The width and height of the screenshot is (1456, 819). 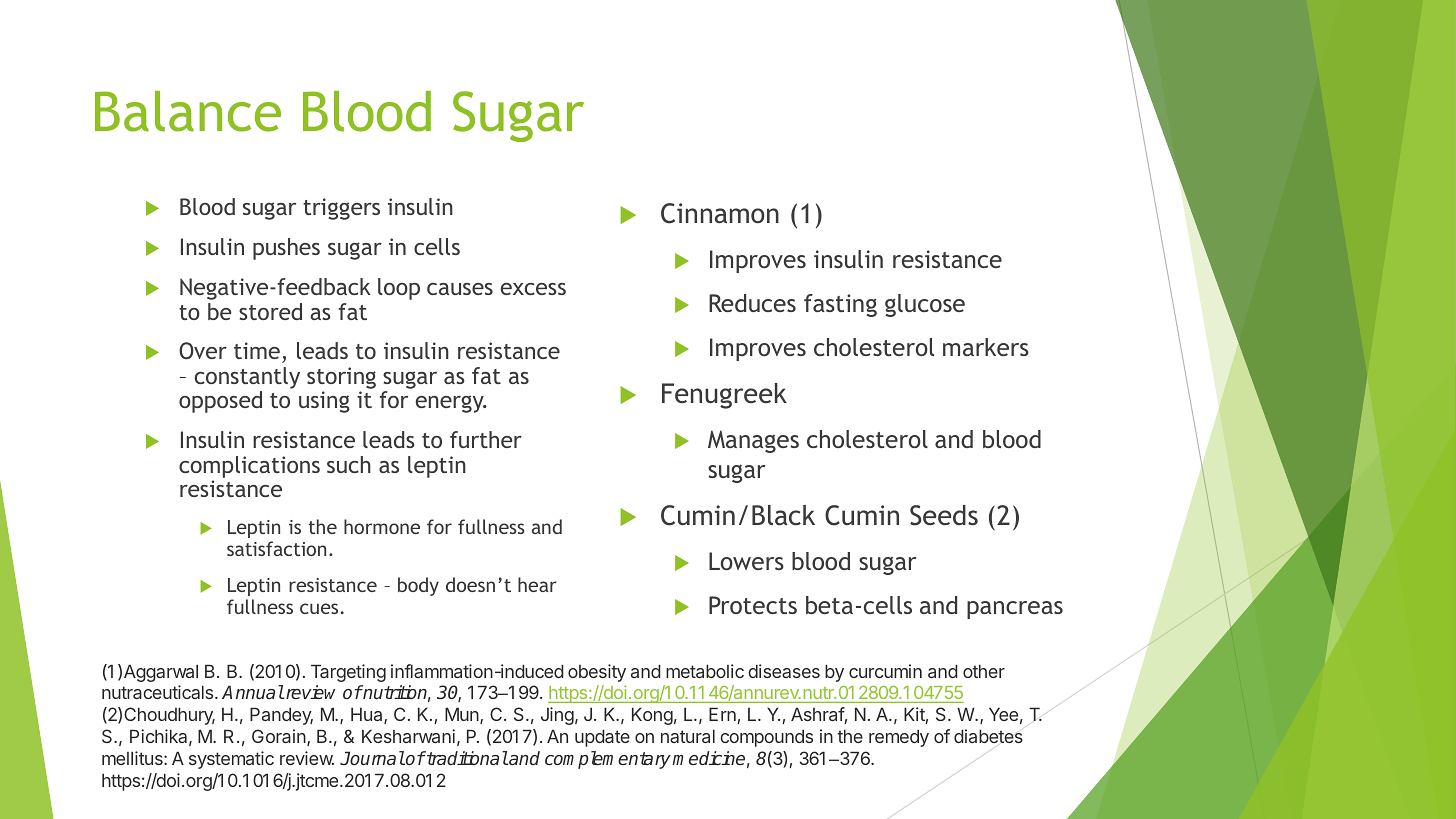 What do you see at coordinates (486, 439) in the screenshot?
I see `further` at bounding box center [486, 439].
